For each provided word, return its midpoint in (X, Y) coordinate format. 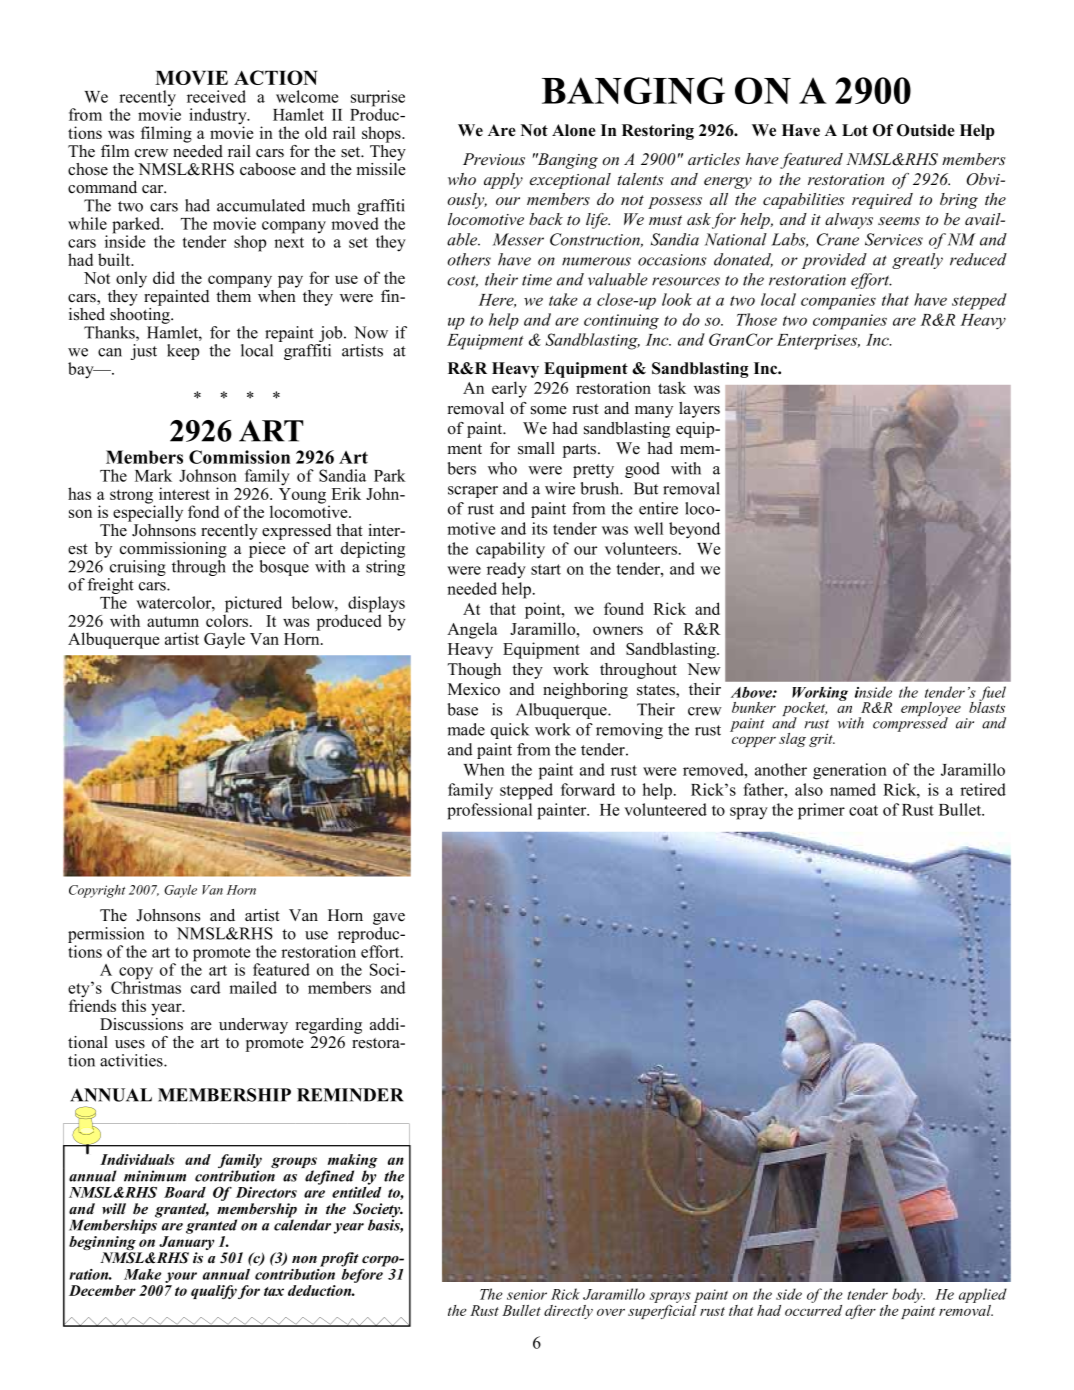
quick (510, 731)
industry (219, 117)
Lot (855, 130)
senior (527, 1294)
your (181, 1279)
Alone (574, 130)
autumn (173, 621)
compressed (910, 723)
